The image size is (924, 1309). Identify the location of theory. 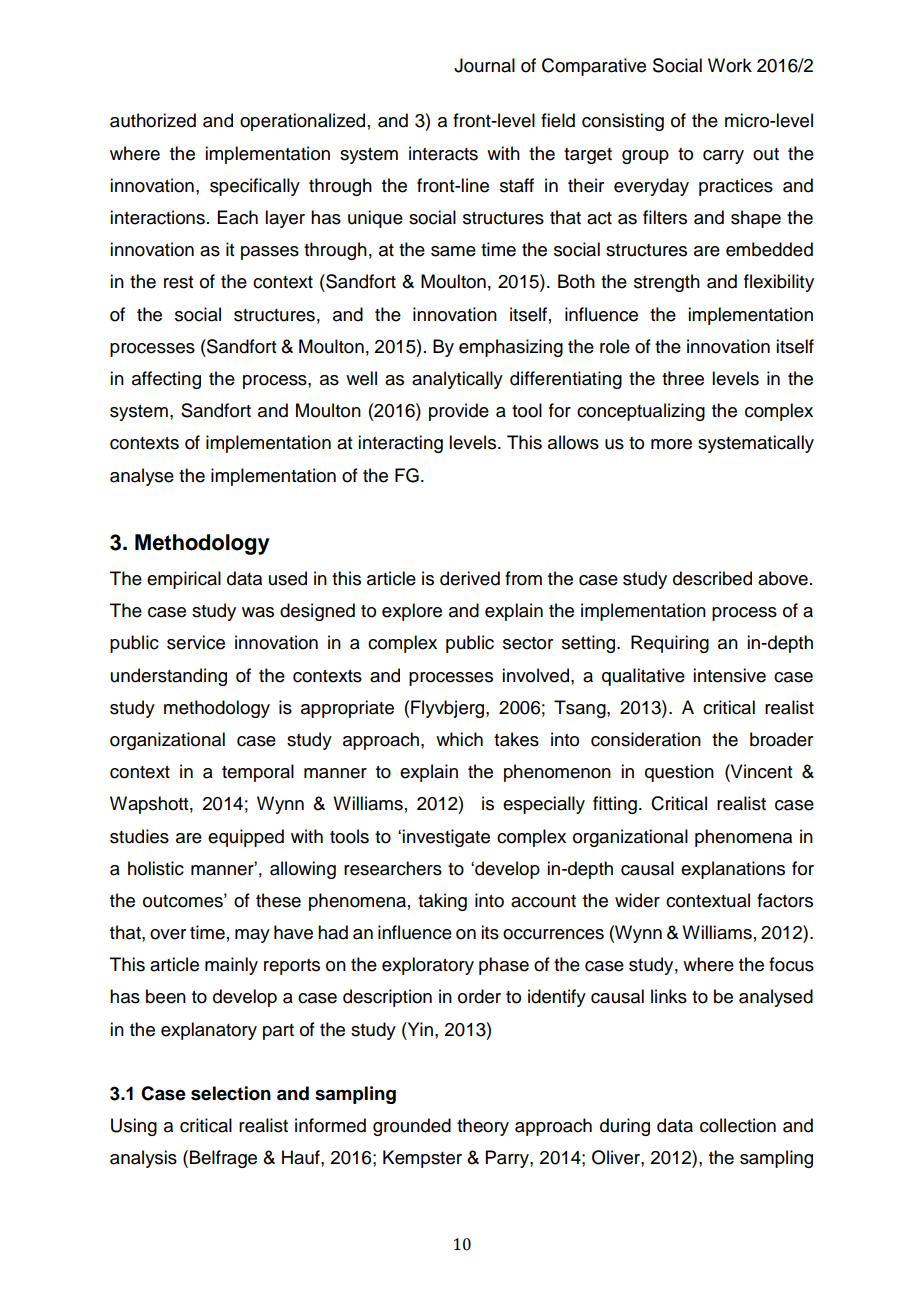
(483, 1127).
